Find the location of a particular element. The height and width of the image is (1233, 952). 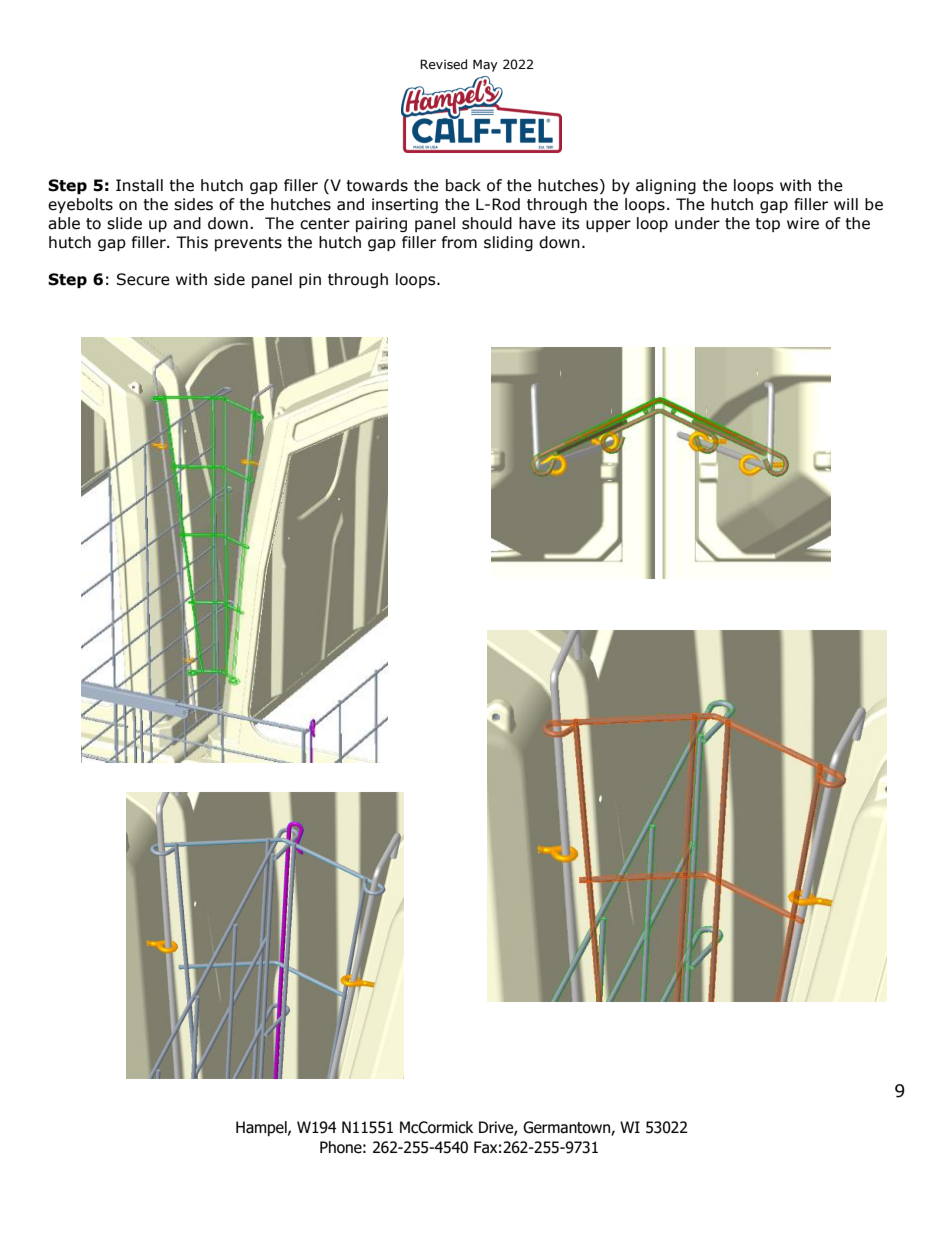

Secure is located at coordinates (143, 279).
